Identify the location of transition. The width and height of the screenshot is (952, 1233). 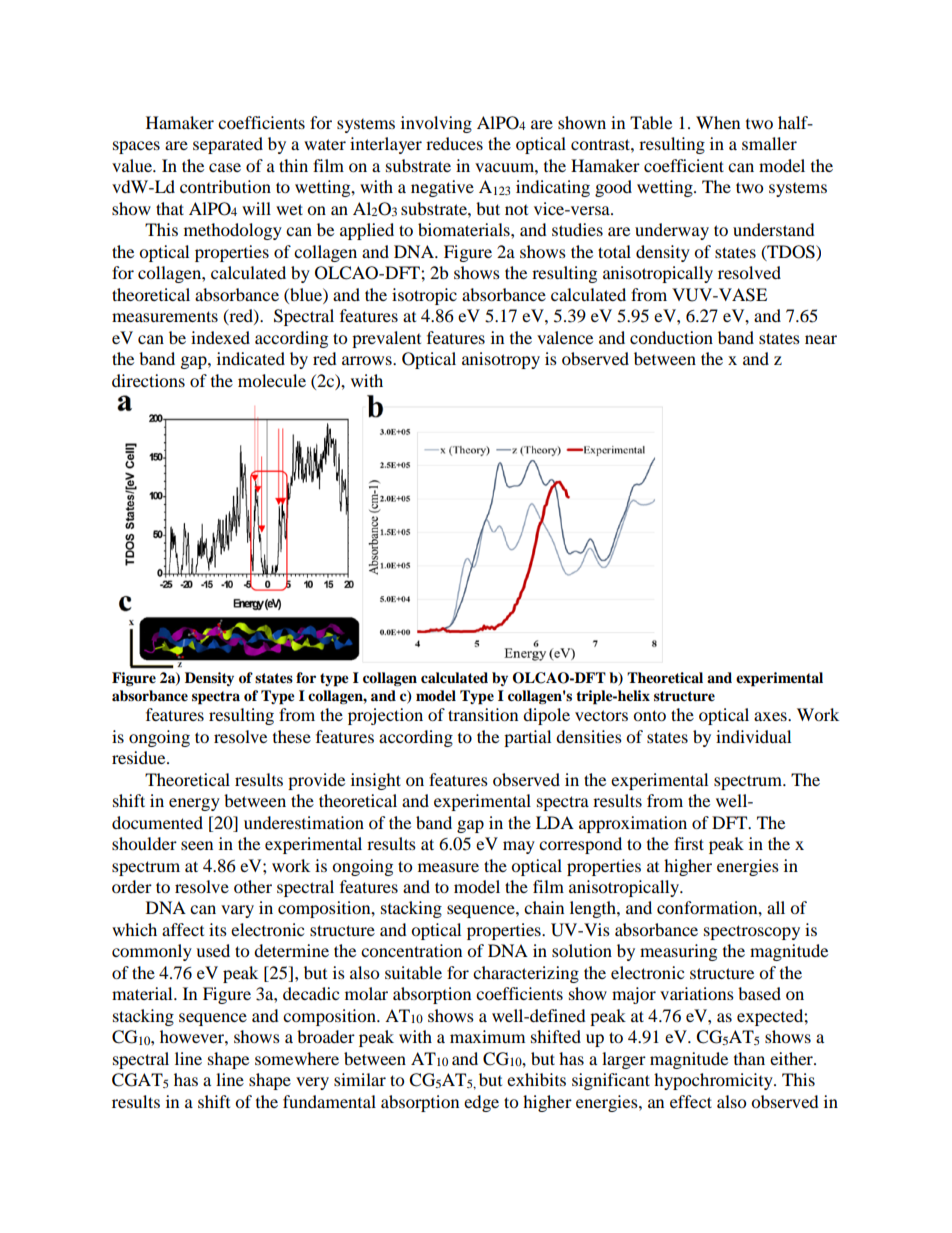
(483, 714).
